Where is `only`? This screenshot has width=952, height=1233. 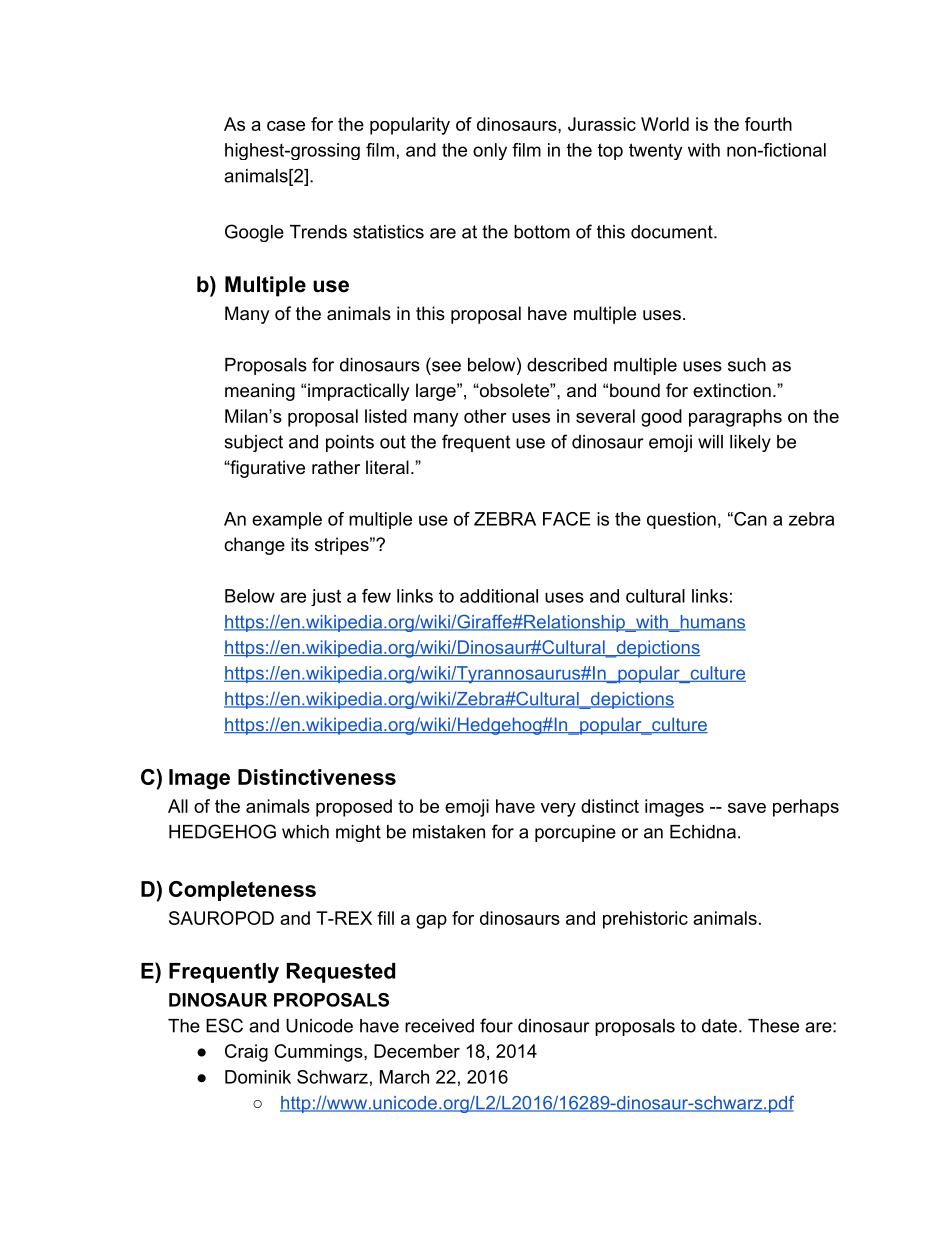 only is located at coordinates (490, 151).
